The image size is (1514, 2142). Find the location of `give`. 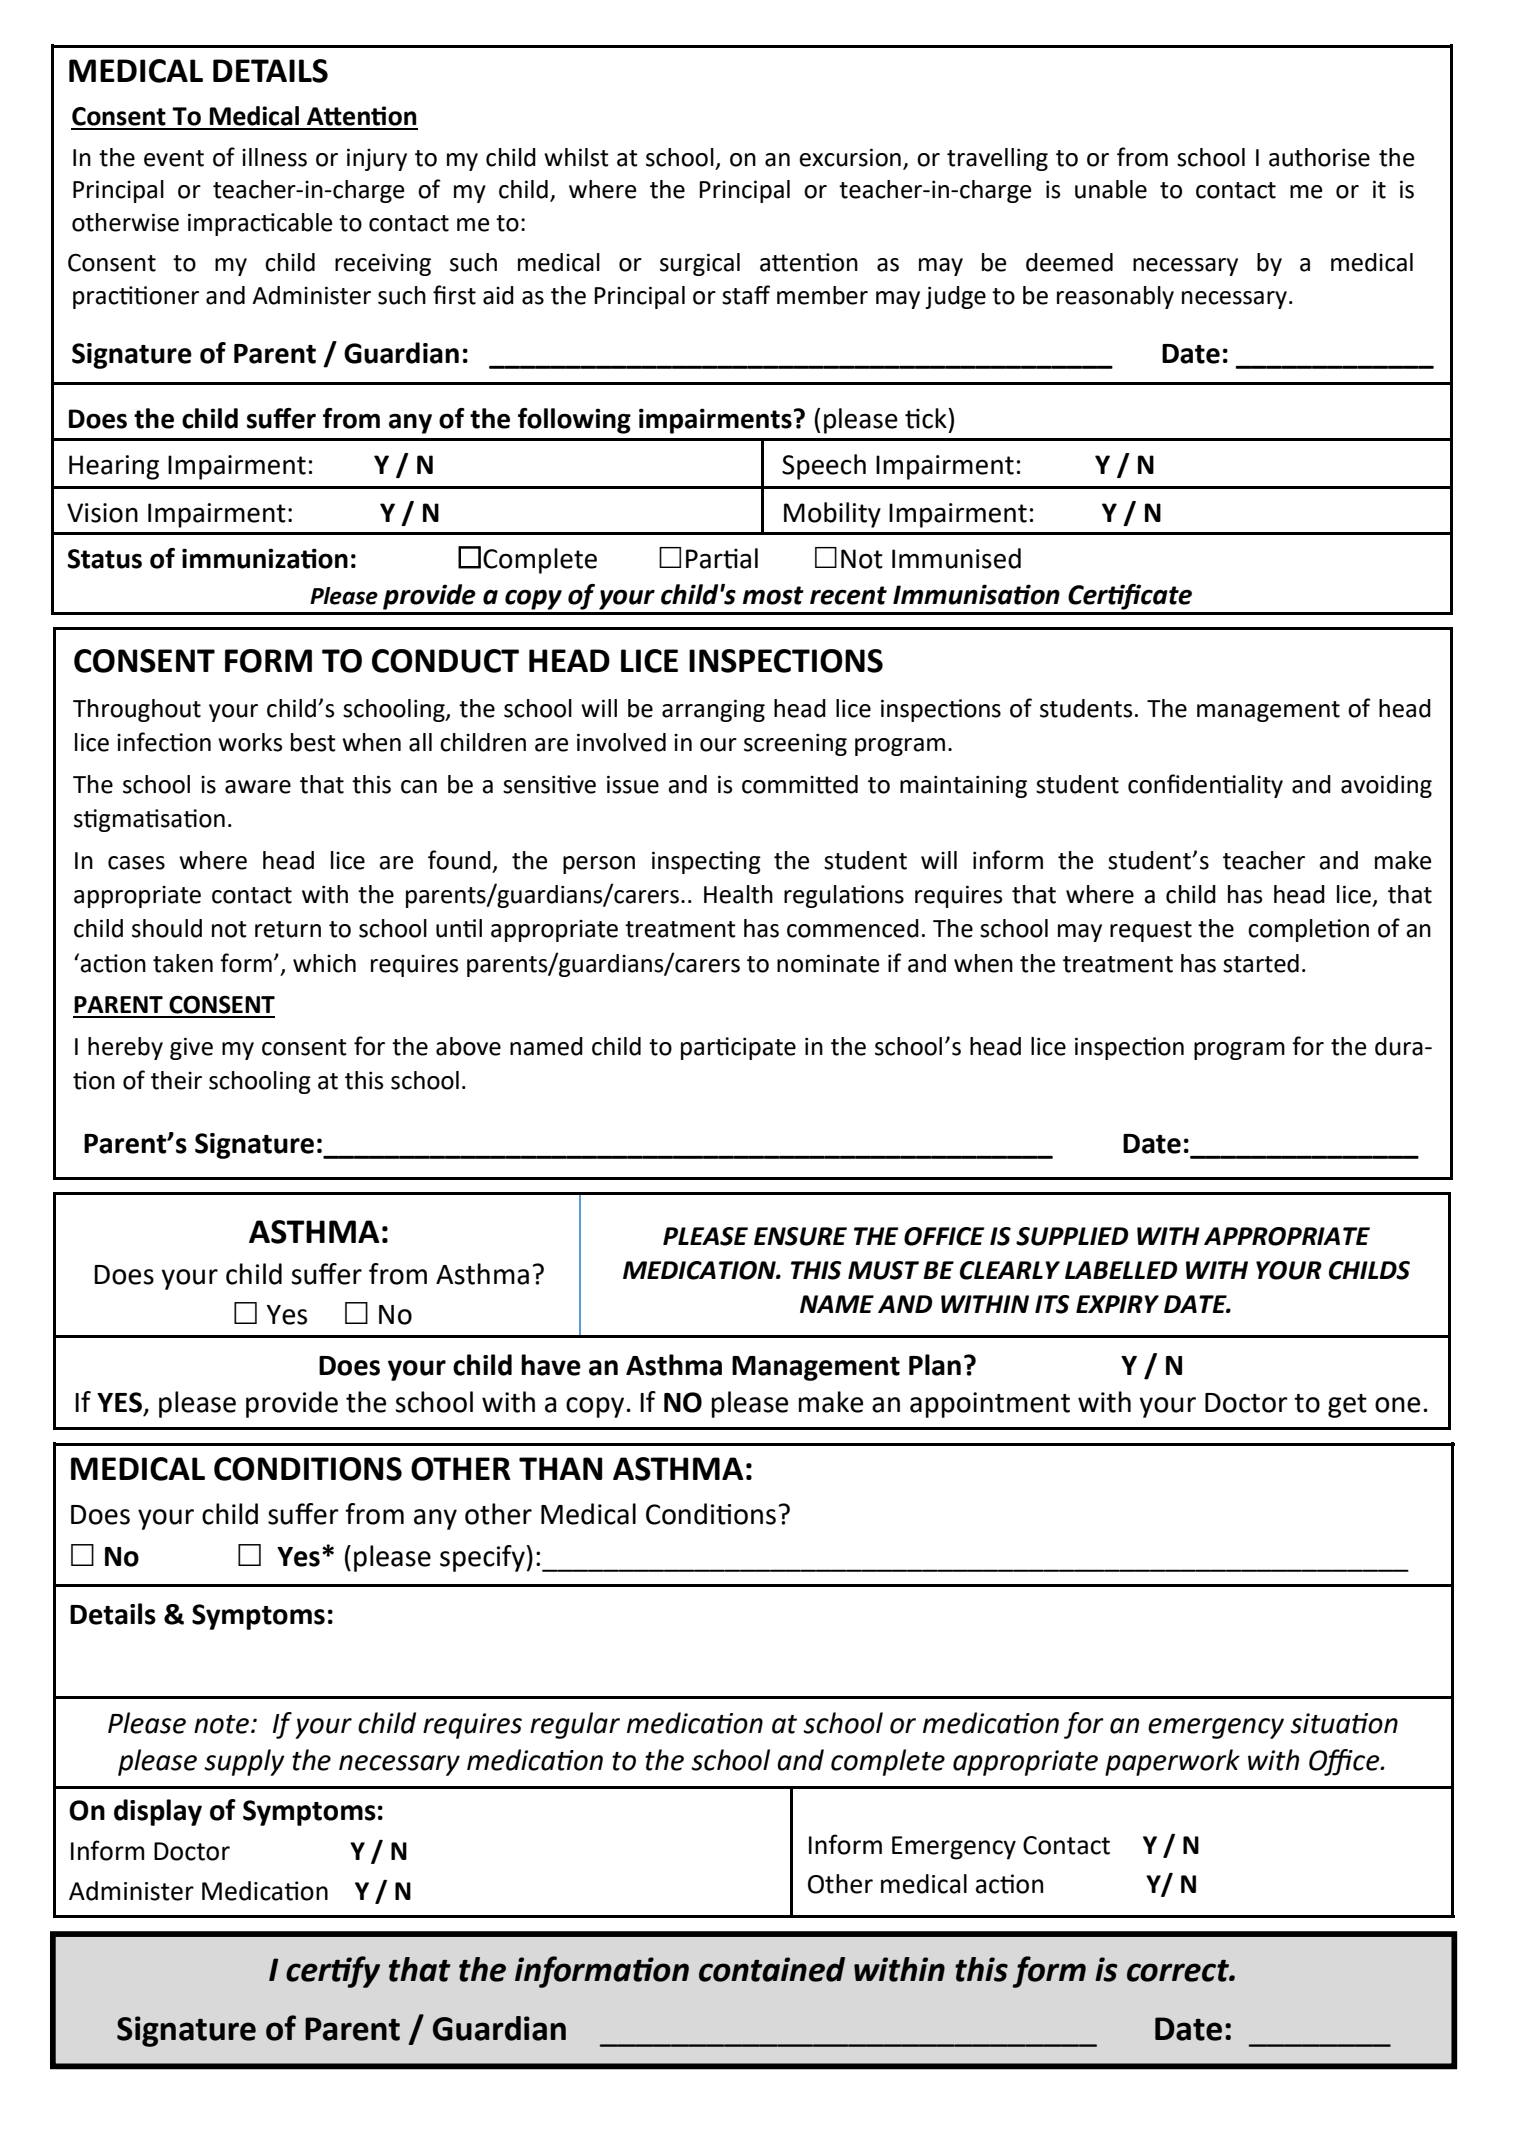

give is located at coordinates (191, 1048).
